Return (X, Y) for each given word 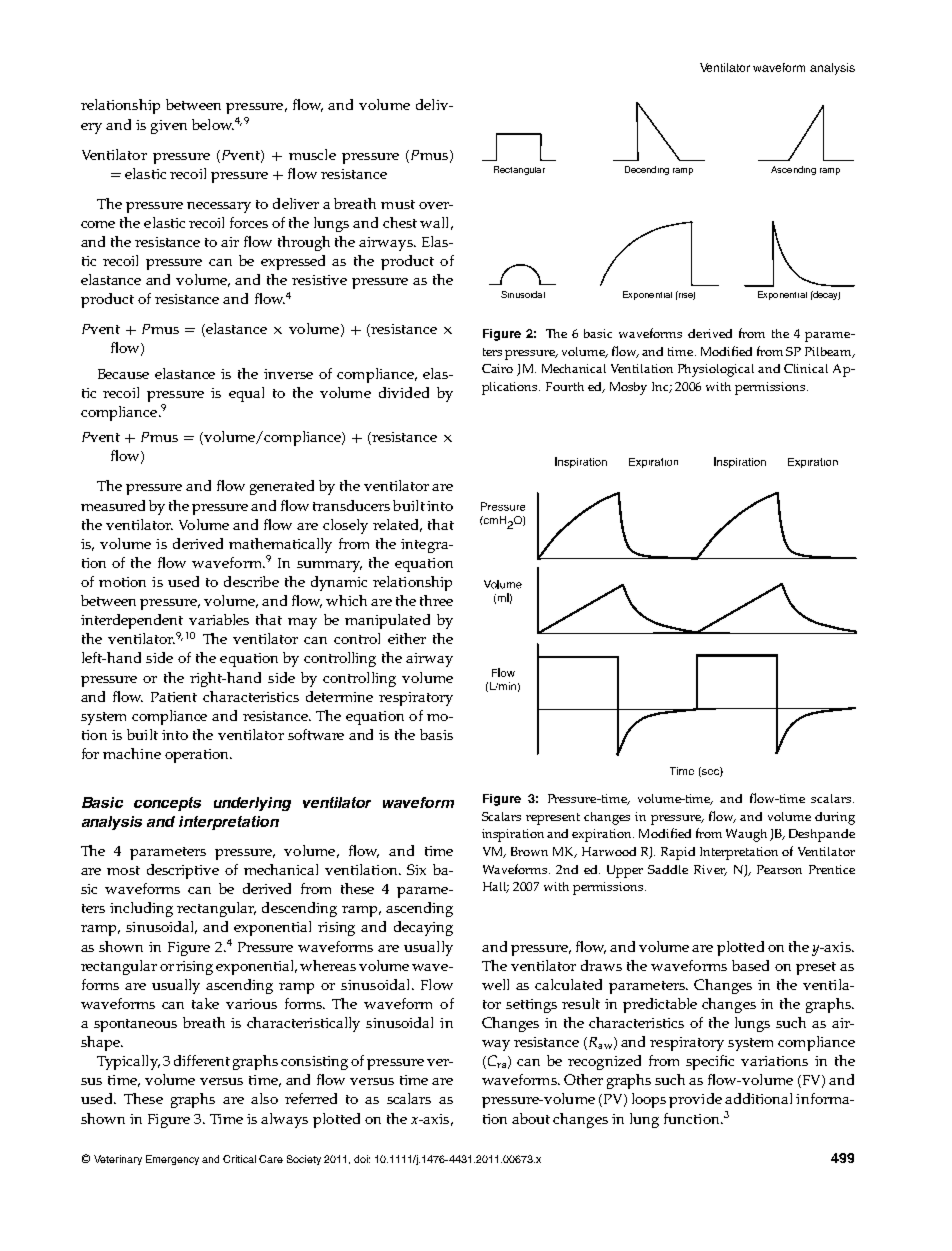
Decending (647, 170)
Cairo (497, 368)
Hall (496, 887)
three (436, 600)
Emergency (172, 1160)
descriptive (183, 871)
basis (436, 734)
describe (251, 581)
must (398, 204)
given (169, 127)
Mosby (628, 388)
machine (132, 753)
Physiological (716, 370)
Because (123, 374)
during (835, 818)
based (750, 965)
